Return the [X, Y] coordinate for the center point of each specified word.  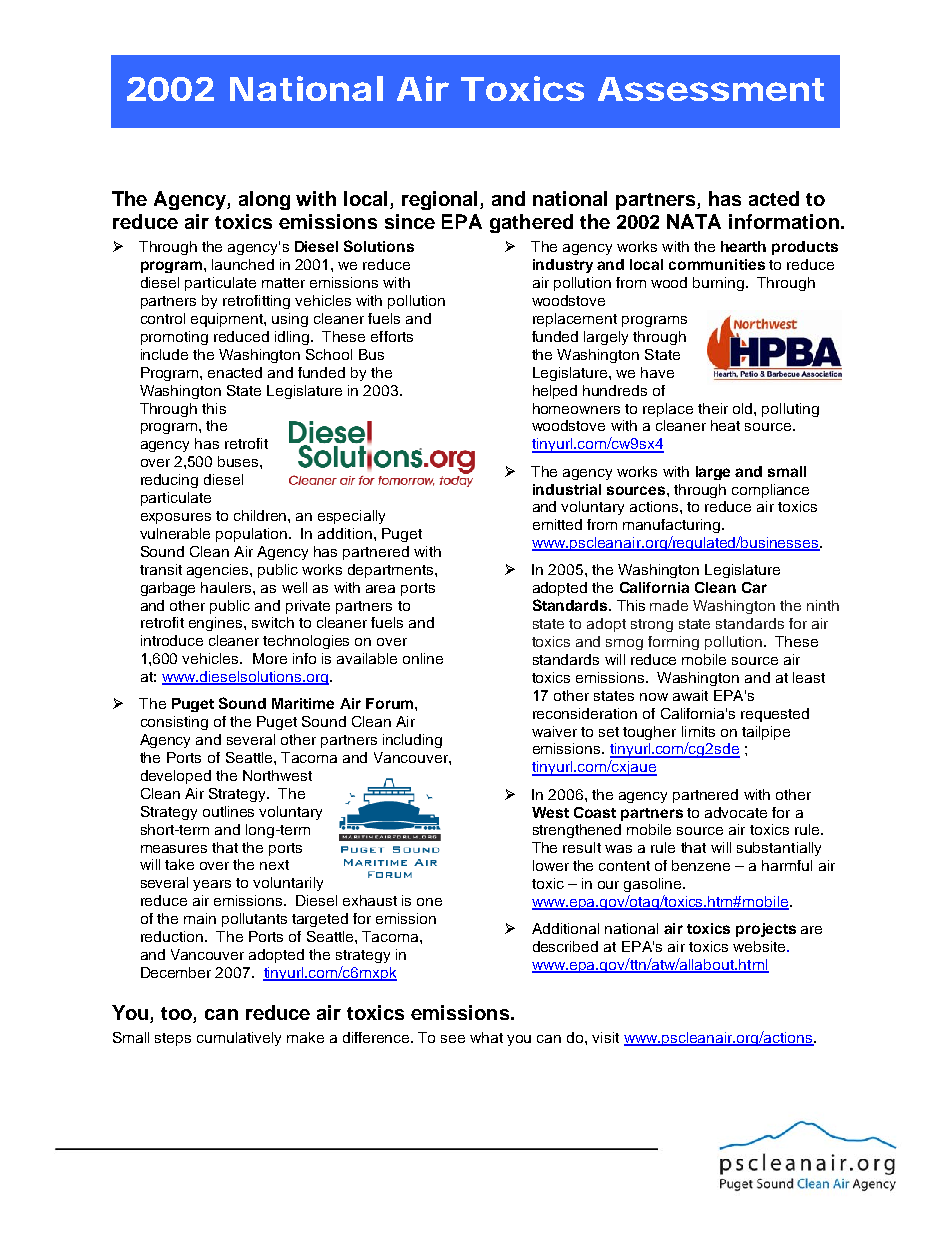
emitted [557, 524]
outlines [228, 811]
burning [718, 284]
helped [555, 392]
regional [441, 200]
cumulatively [239, 1039]
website [760, 946]
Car [754, 587]
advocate [736, 812]
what [486, 1037]
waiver [554, 731]
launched [243, 264]
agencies [219, 571]
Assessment [711, 89]
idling [293, 338]
